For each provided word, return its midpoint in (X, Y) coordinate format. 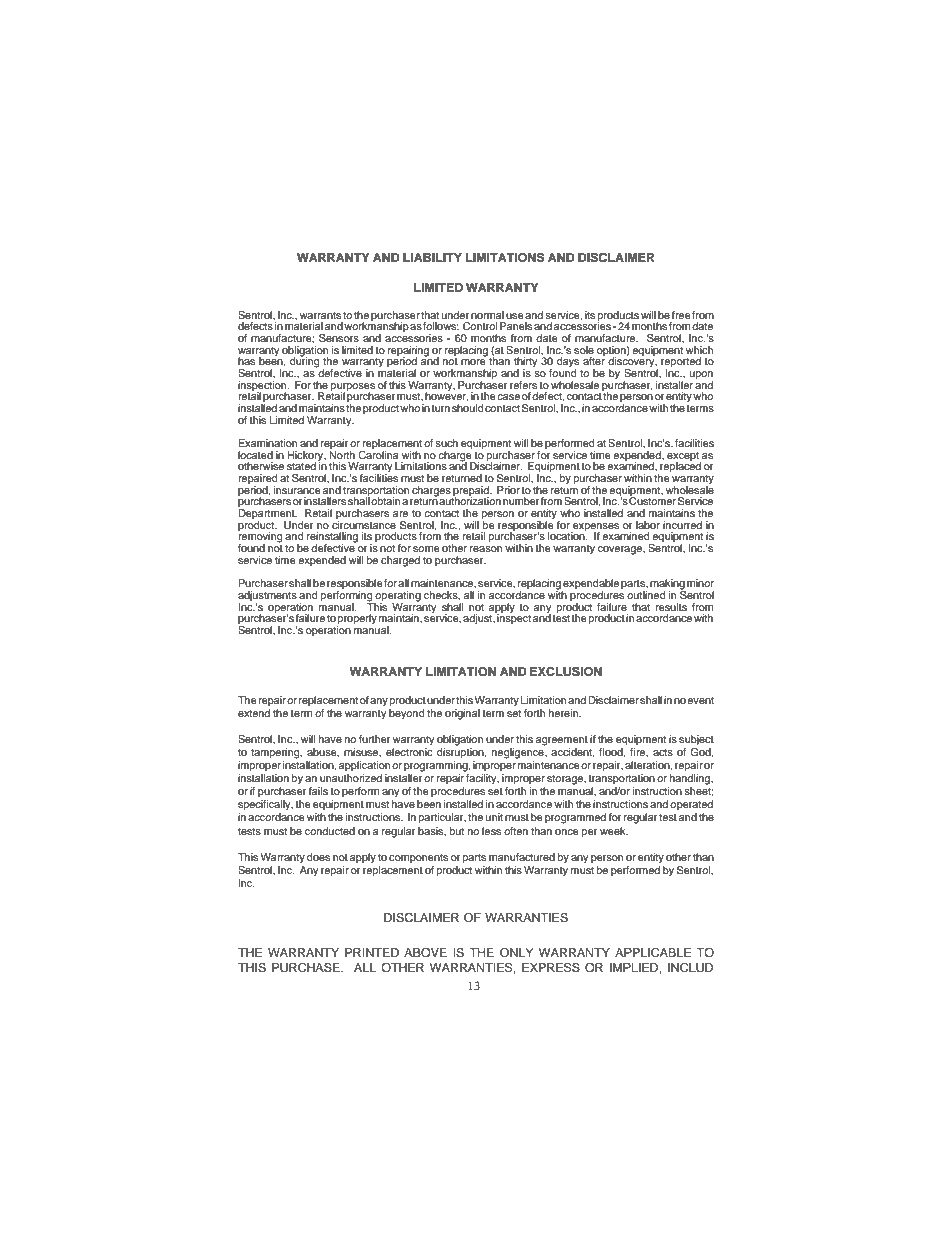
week (614, 831)
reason (486, 549)
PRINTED (372, 952)
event (700, 700)
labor (648, 525)
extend (254, 713)
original (462, 714)
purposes (353, 388)
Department (267, 515)
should (468, 408)
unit (494, 817)
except (684, 457)
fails (318, 791)
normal (487, 315)
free (681, 315)
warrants (320, 315)
